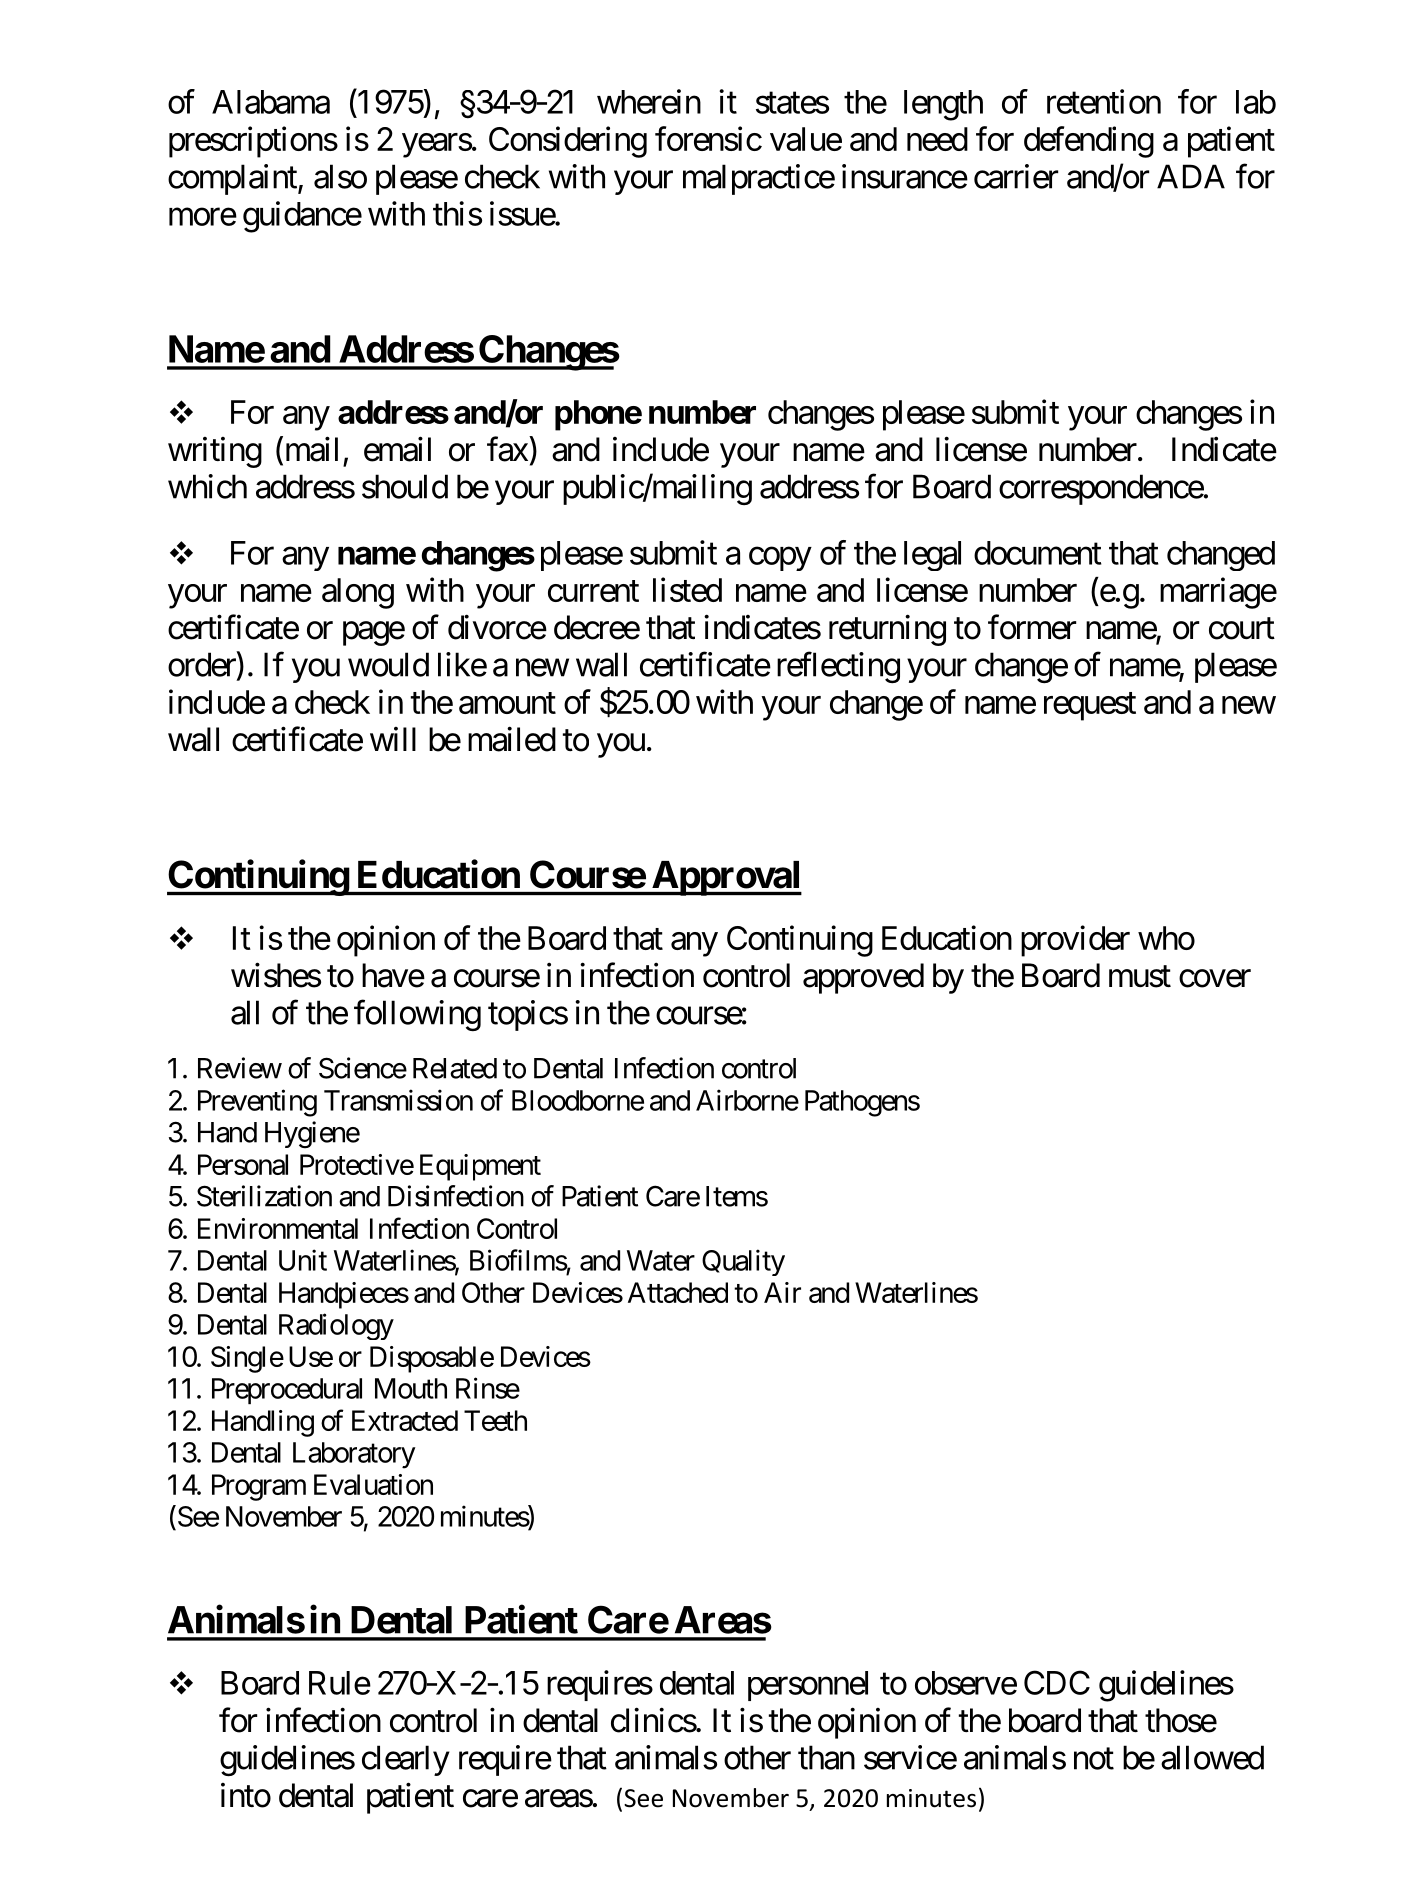 This image has width=1420, height=1895. I want to click on listed, so click(687, 589).
